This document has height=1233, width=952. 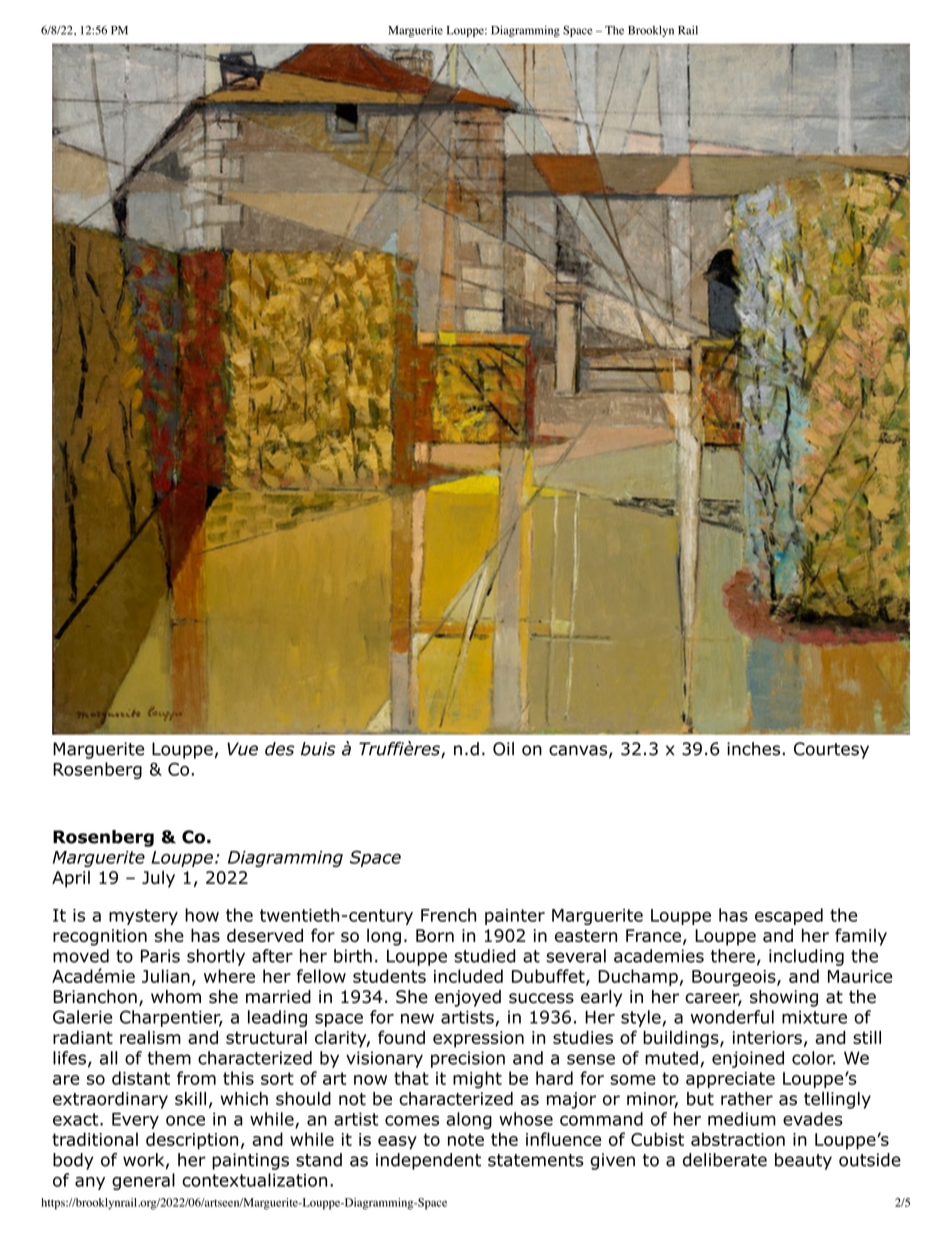 What do you see at coordinates (789, 916) in the document?
I see `escaped` at bounding box center [789, 916].
